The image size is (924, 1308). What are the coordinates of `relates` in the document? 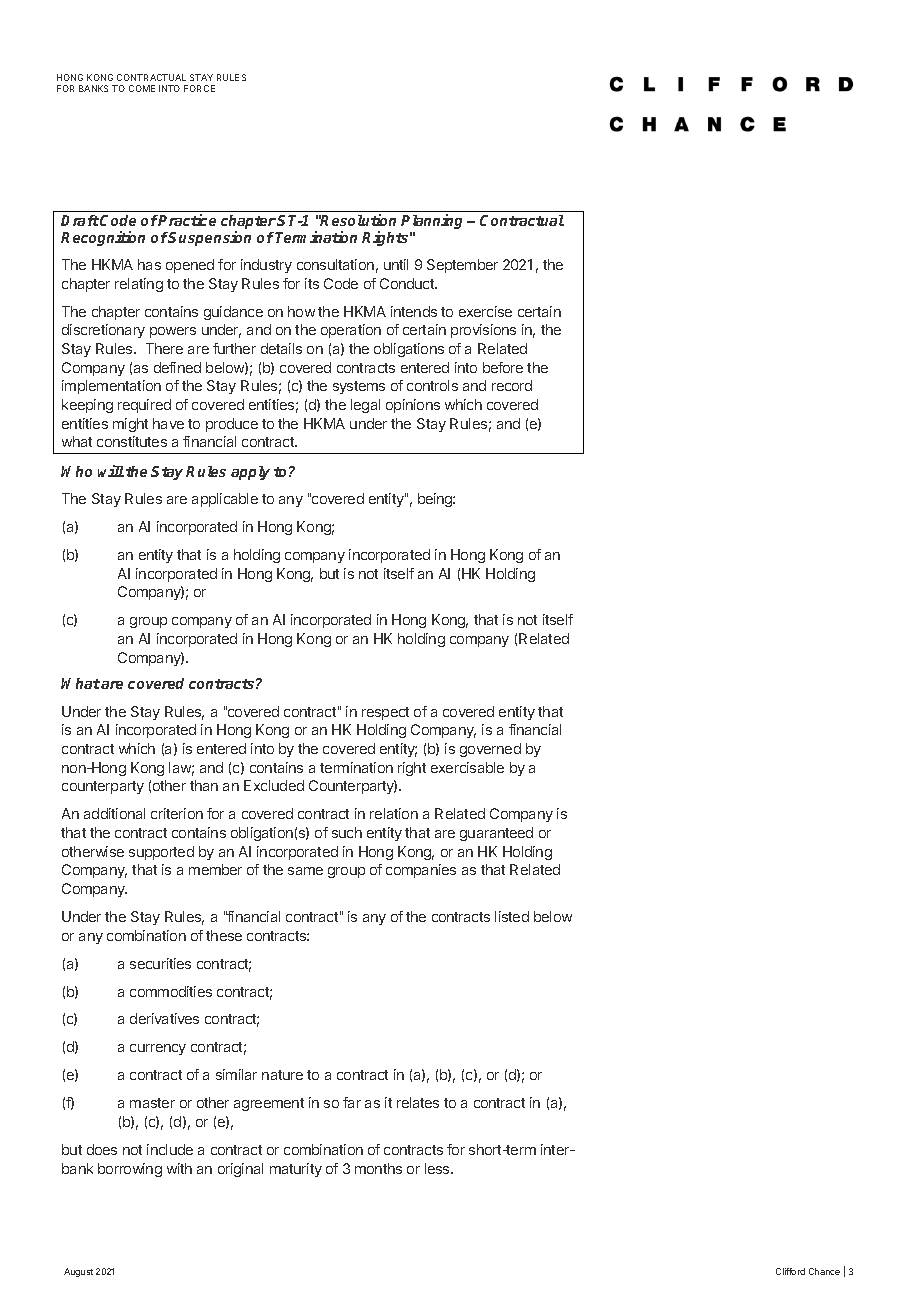 It's located at (418, 1102).
